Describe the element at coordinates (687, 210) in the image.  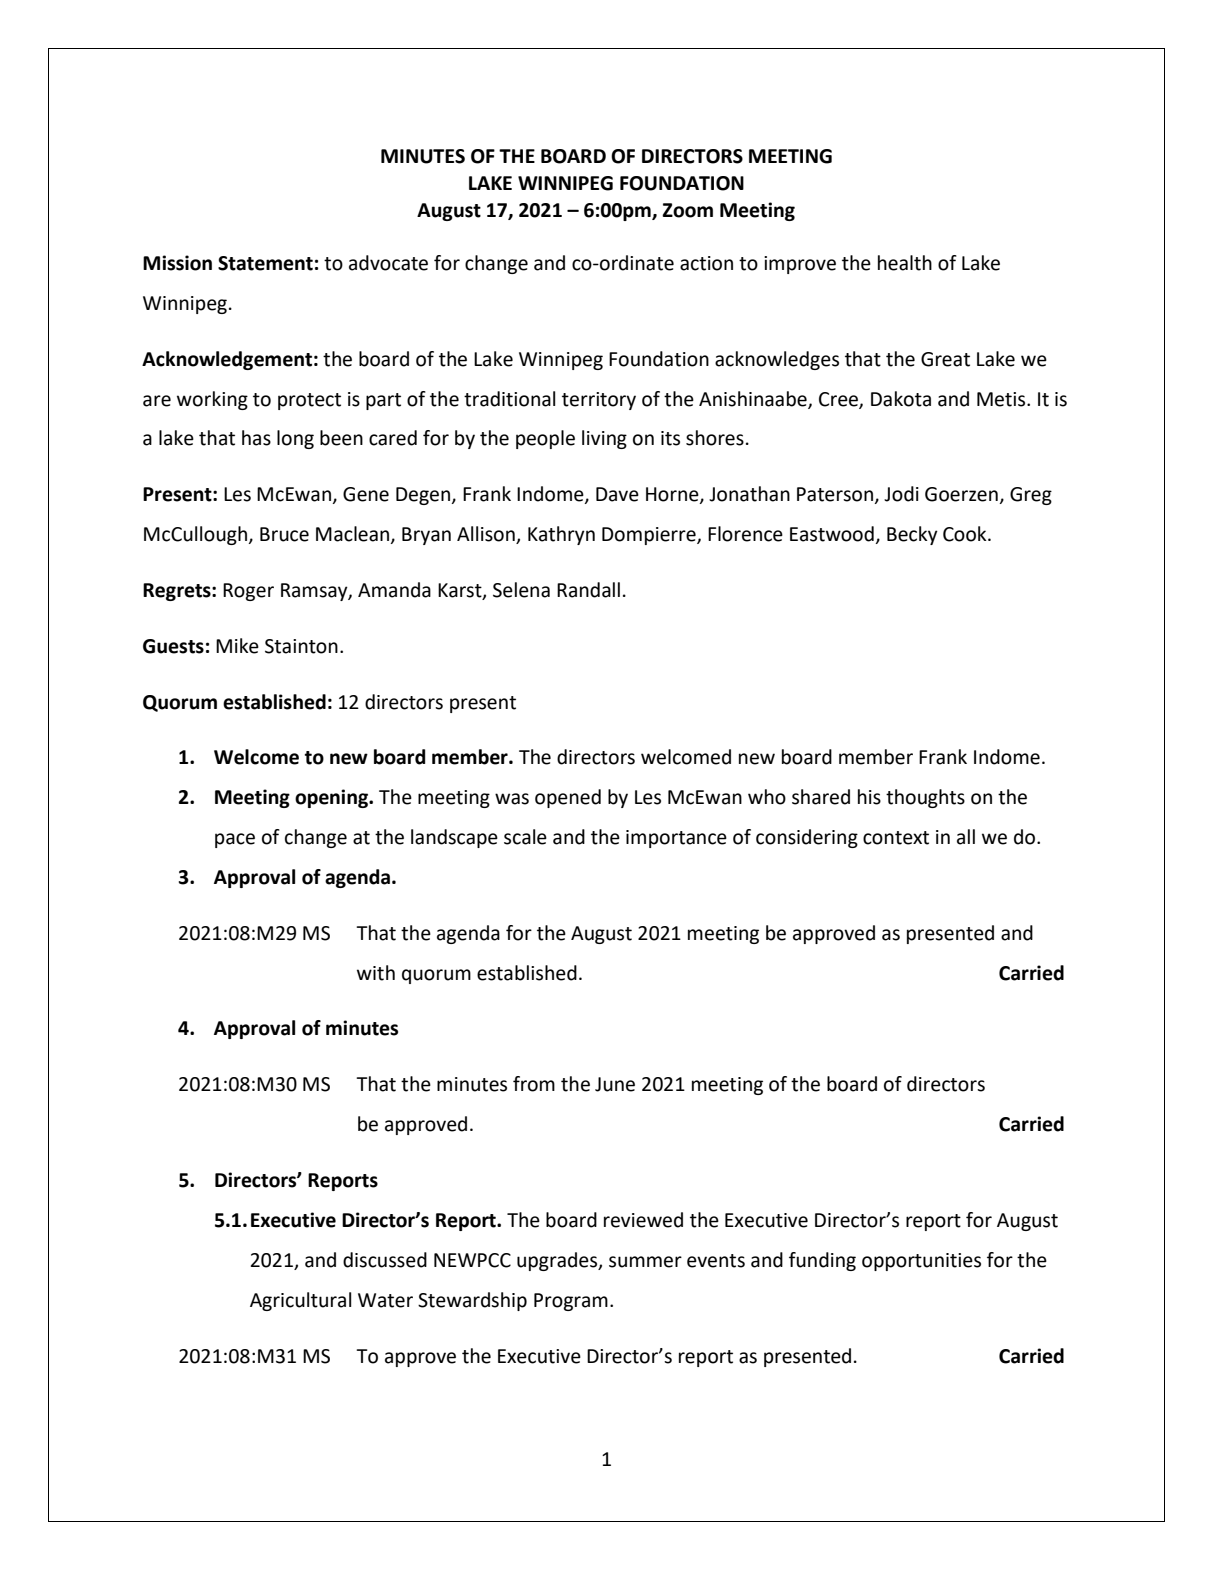
I see `Zoom` at that location.
